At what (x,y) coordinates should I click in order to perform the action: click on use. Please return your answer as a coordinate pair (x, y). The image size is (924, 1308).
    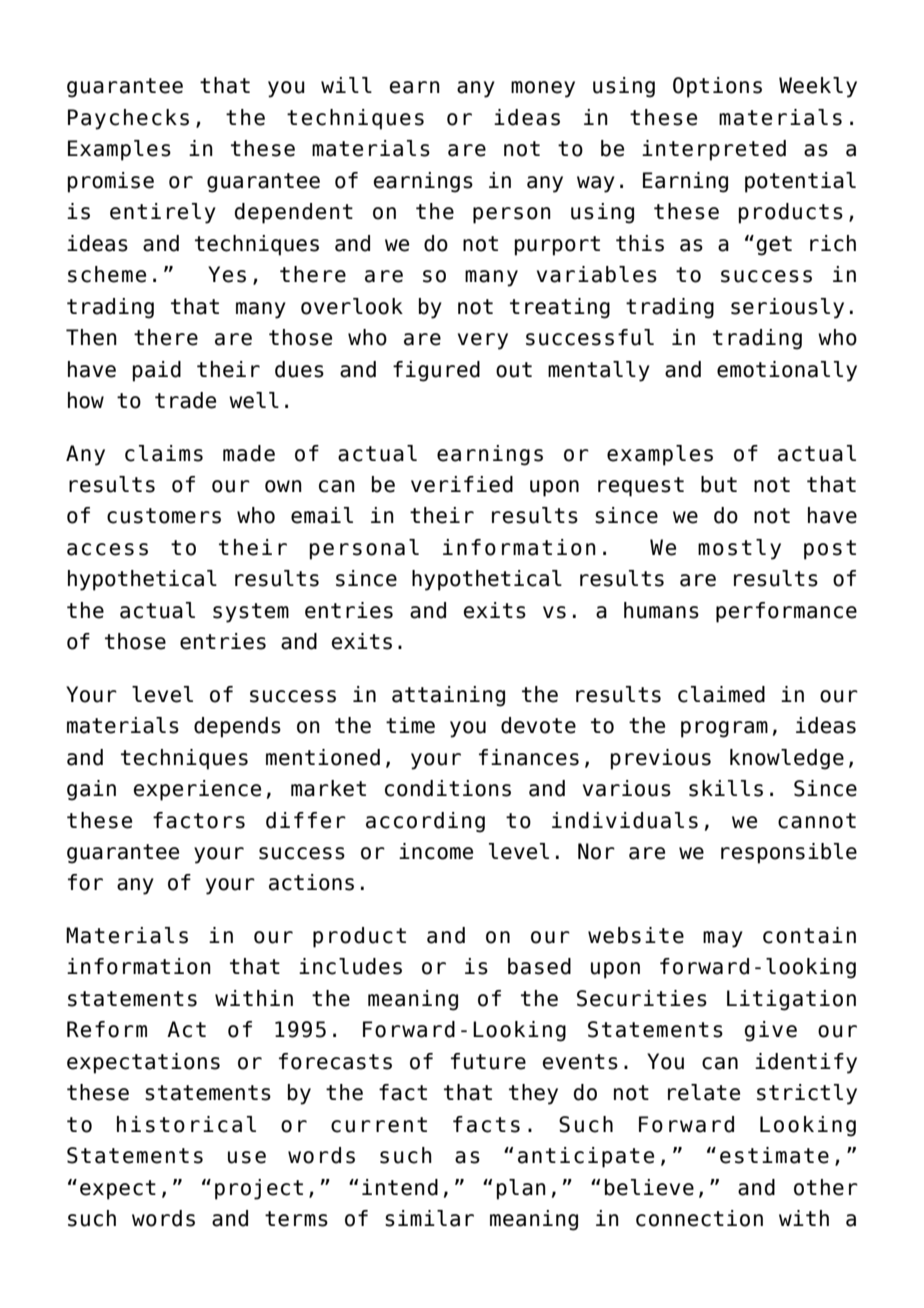
    Looking at the image, I should click on (247, 1157).
